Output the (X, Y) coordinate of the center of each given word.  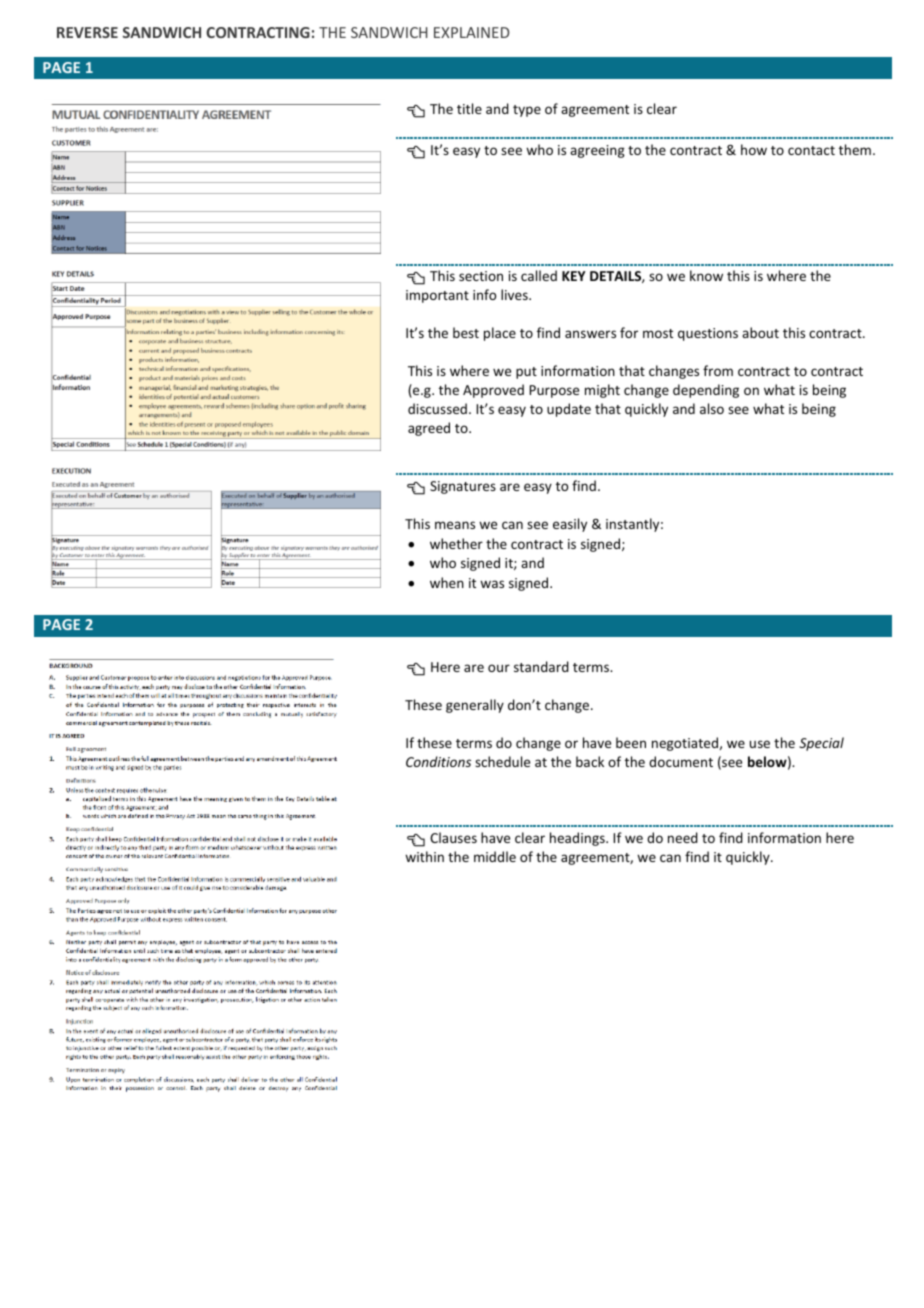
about (760, 332)
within (424, 856)
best (466, 332)
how (754, 149)
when (447, 582)
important (437, 296)
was (492, 584)
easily (570, 525)
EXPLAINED (471, 32)
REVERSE (87, 32)
